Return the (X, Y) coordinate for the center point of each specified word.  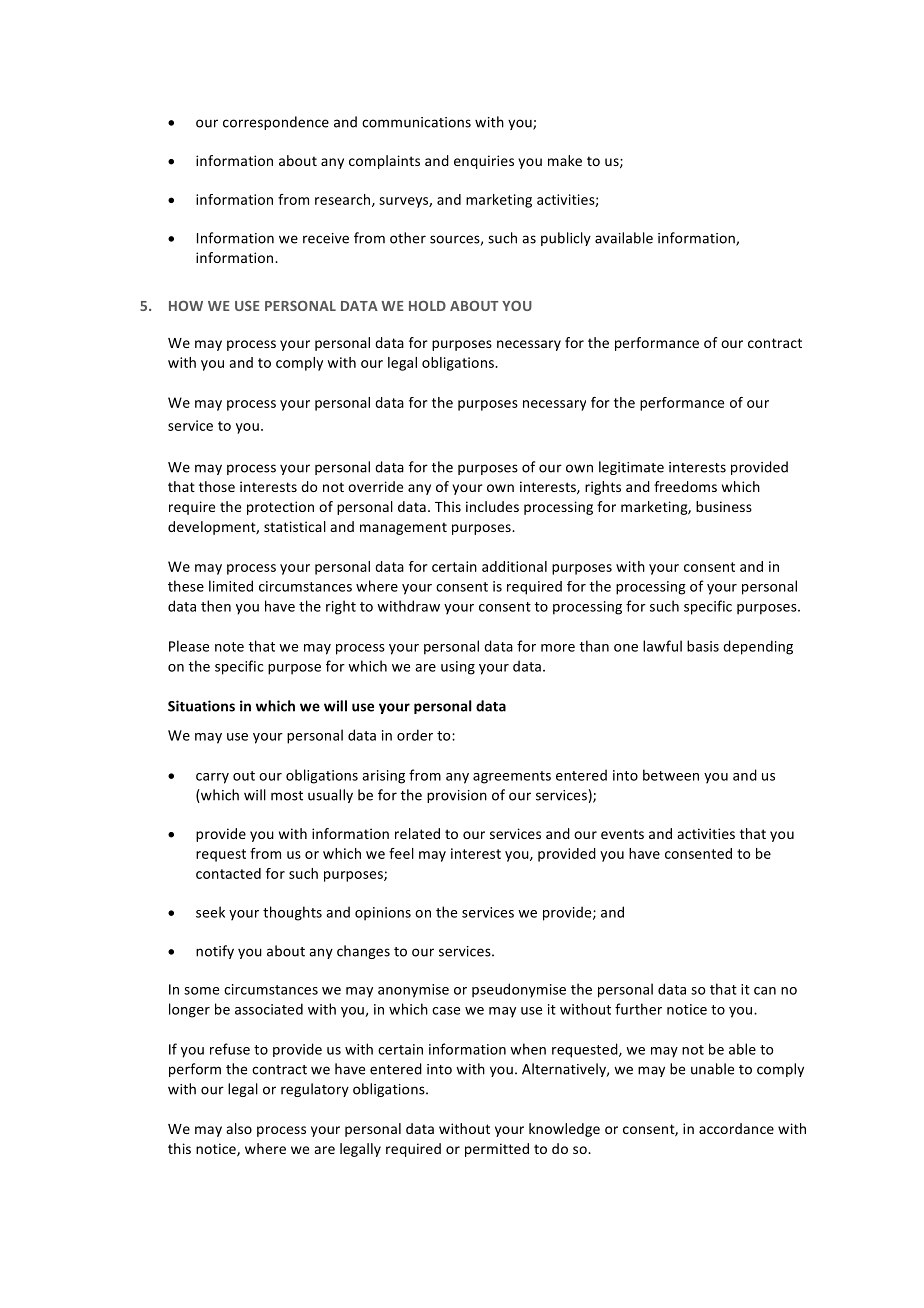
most (287, 796)
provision (457, 796)
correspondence (276, 123)
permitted (497, 1150)
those (217, 486)
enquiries (484, 162)
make (565, 160)
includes (492, 506)
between (671, 775)
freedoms (685, 486)
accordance (736, 1128)
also (239, 1128)
